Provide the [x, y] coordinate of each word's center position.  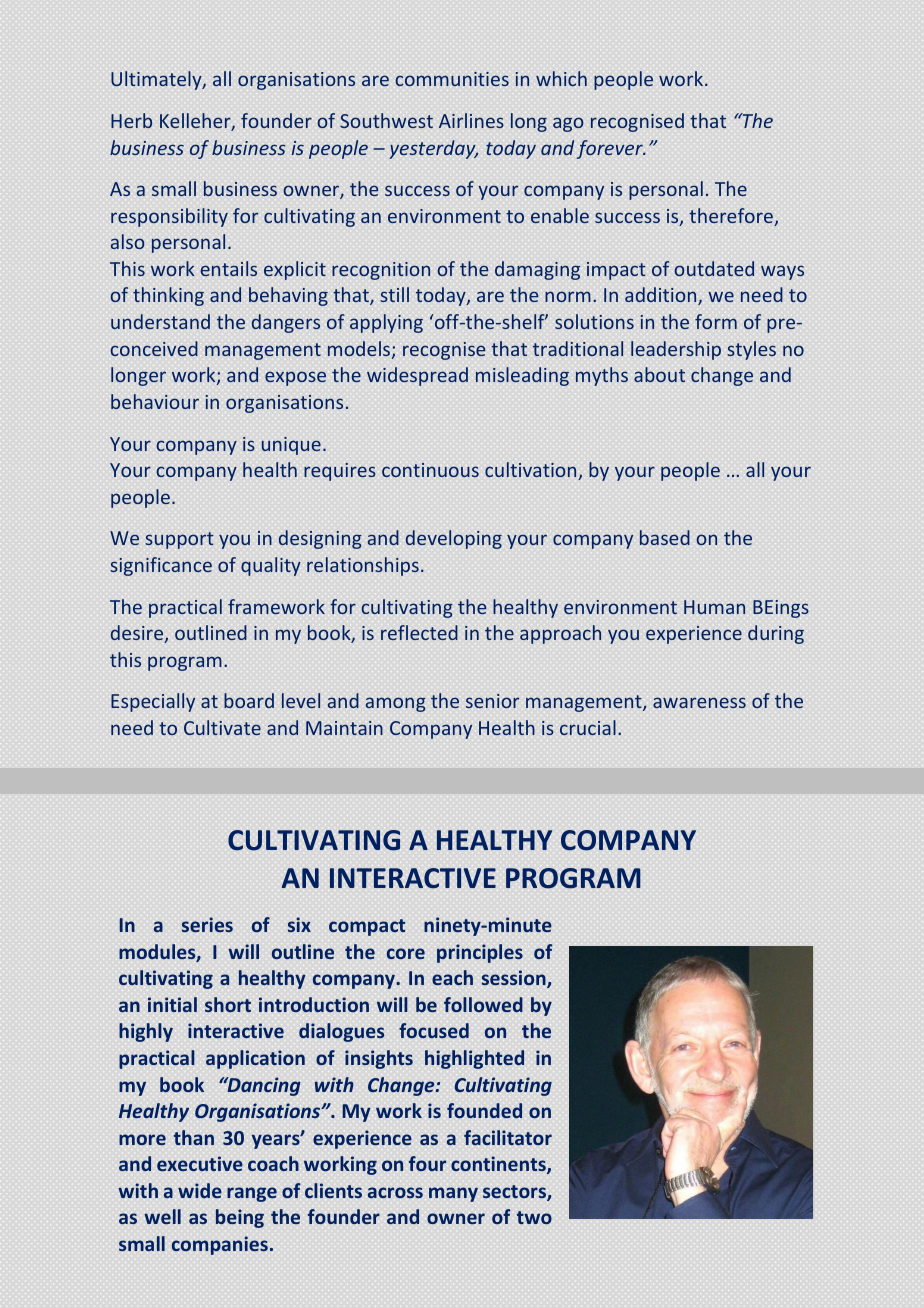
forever [611, 149]
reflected [419, 632]
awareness [699, 702]
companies [220, 1245]
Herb [131, 120]
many [453, 1194]
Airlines [471, 120]
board [249, 700]
